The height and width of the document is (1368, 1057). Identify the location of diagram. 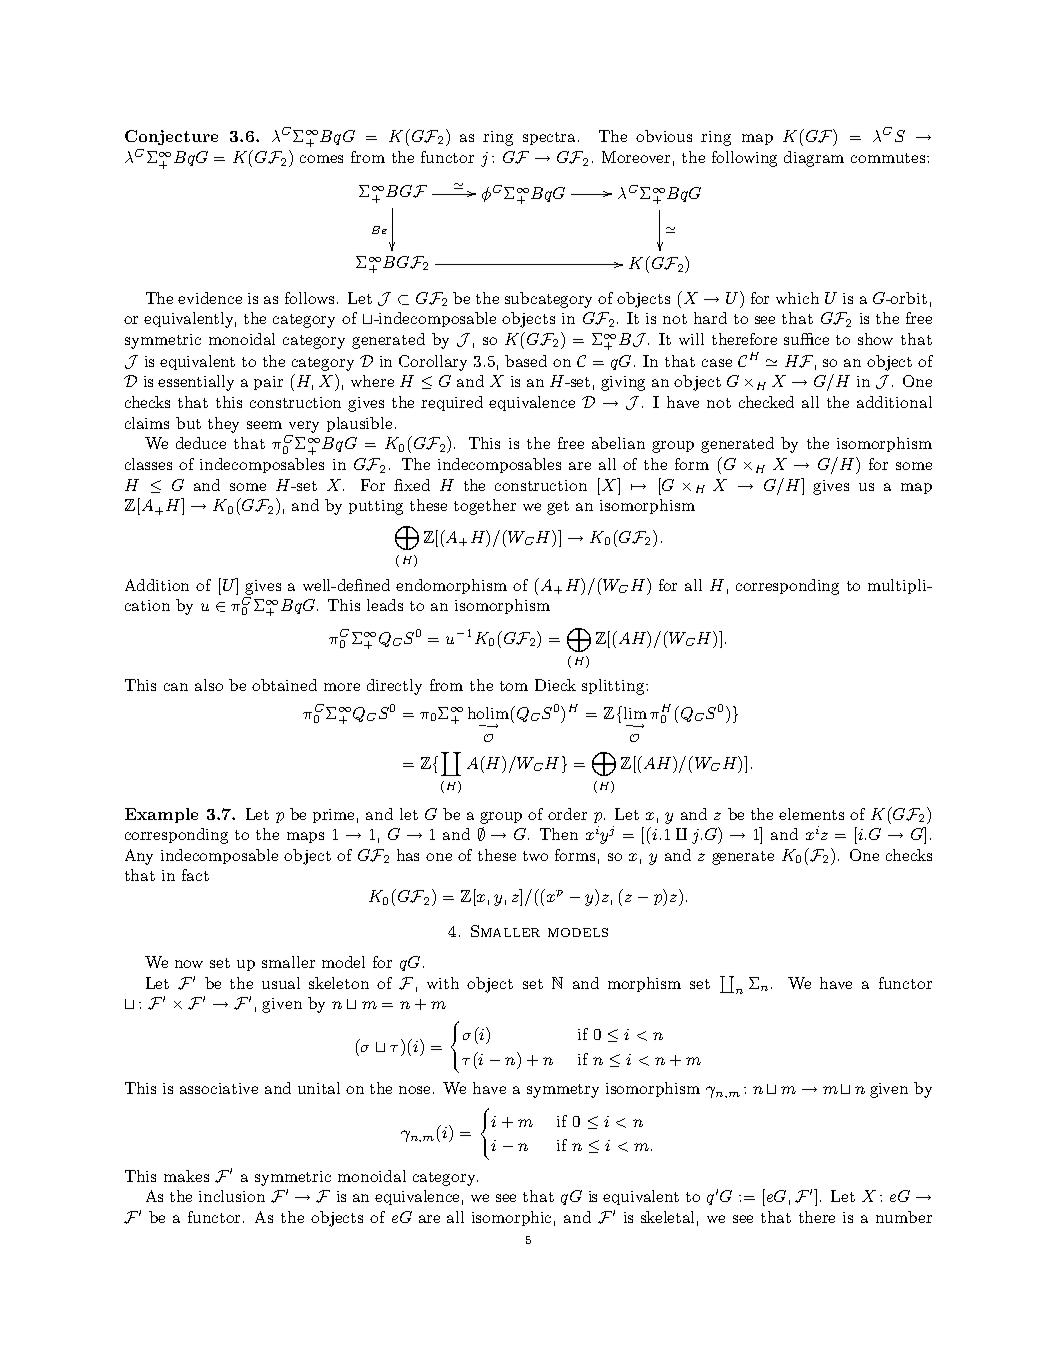
(814, 159).
